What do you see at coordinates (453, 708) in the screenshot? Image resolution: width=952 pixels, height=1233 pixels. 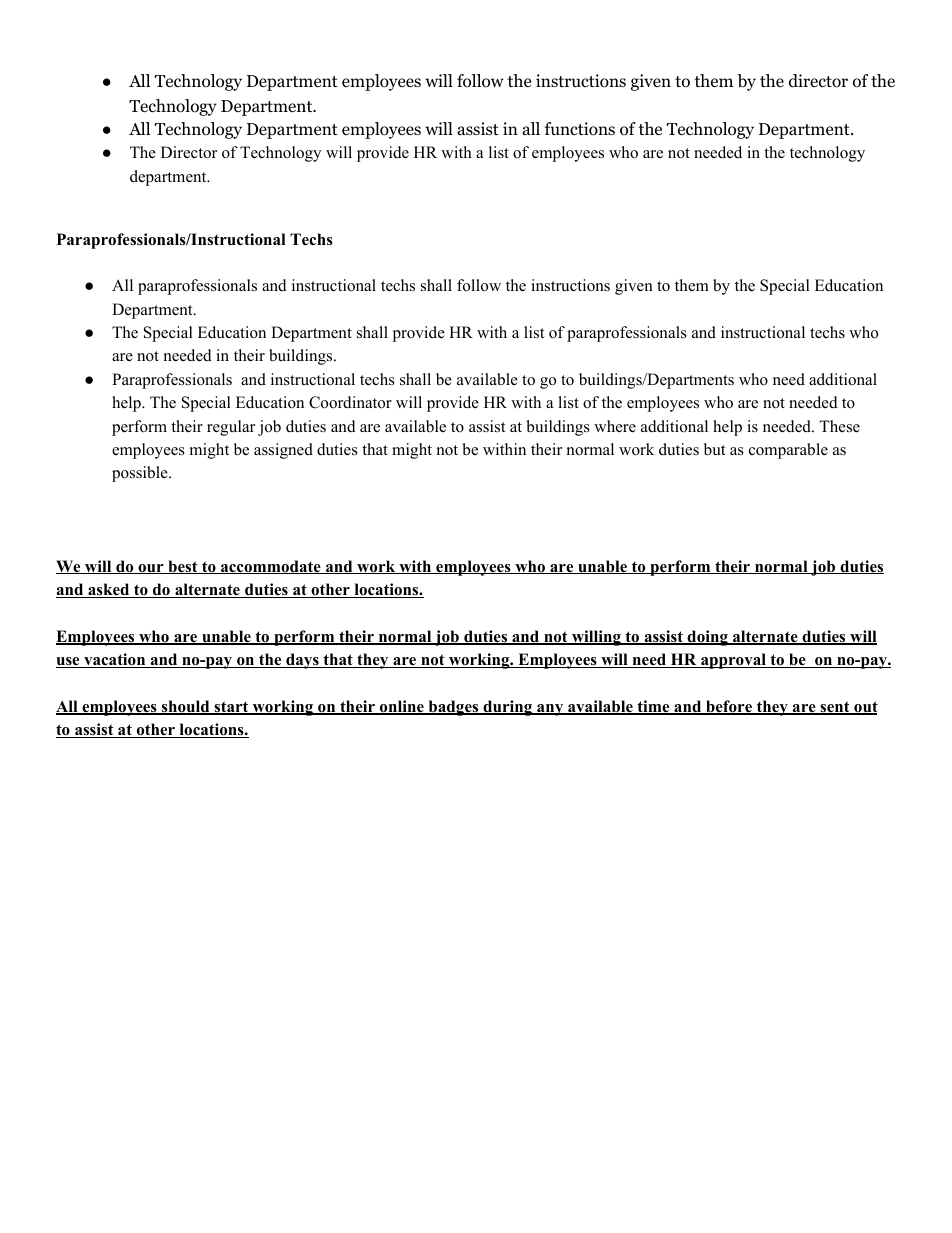 I see `badges` at bounding box center [453, 708].
